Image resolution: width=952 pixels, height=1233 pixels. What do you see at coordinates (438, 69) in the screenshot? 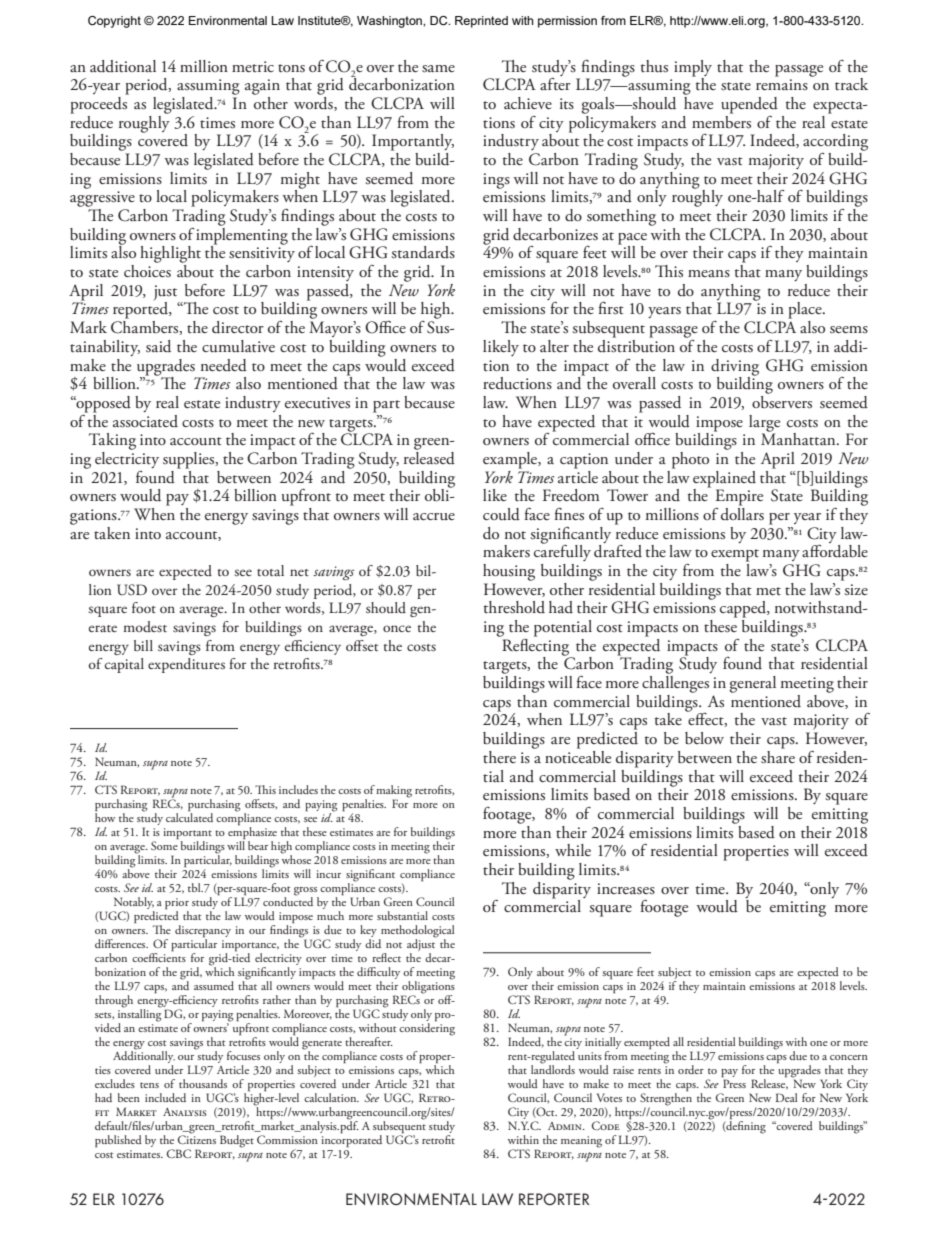
I see `same` at bounding box center [438, 69].
